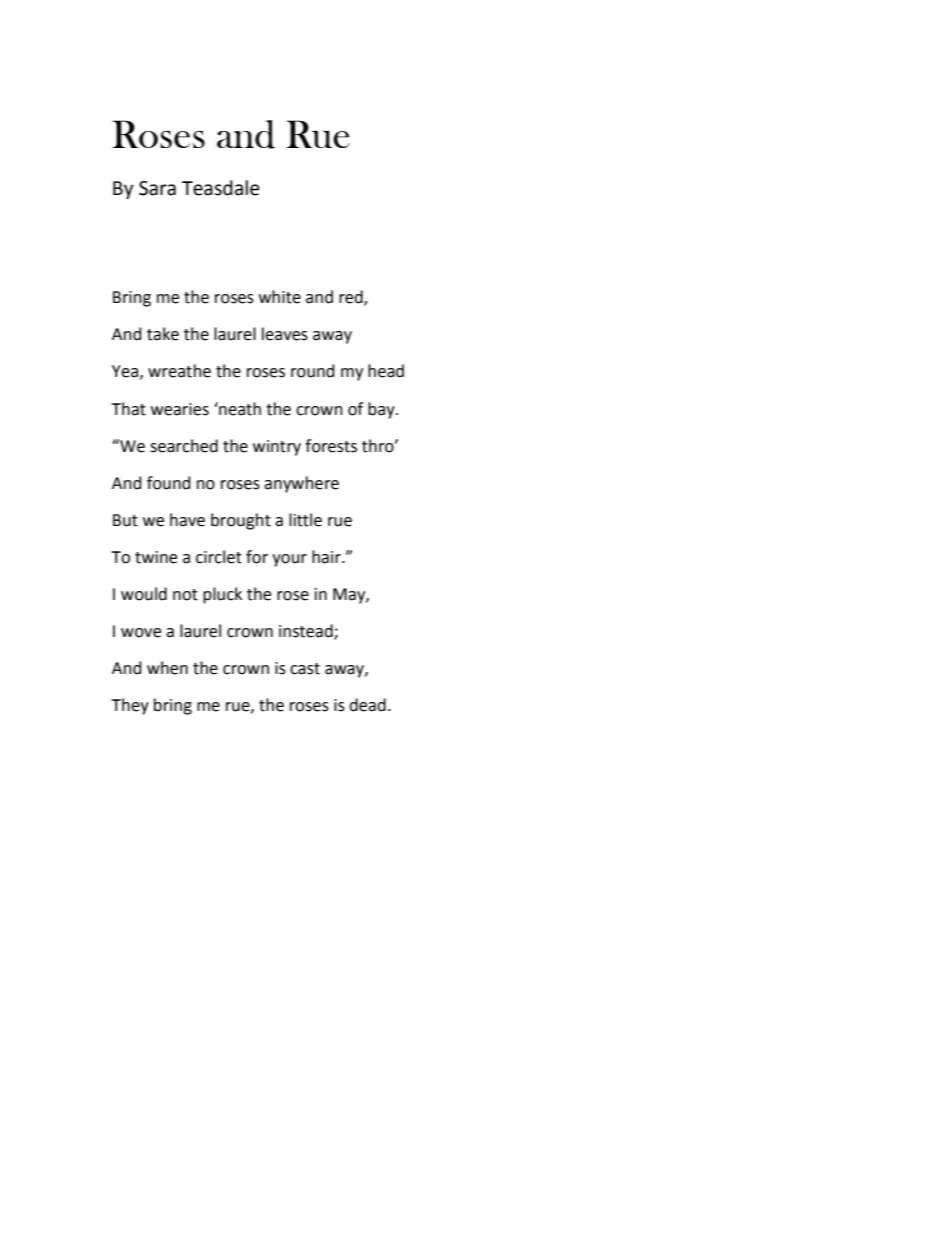 This document has width=952, height=1233. I want to click on when, so click(167, 668).
